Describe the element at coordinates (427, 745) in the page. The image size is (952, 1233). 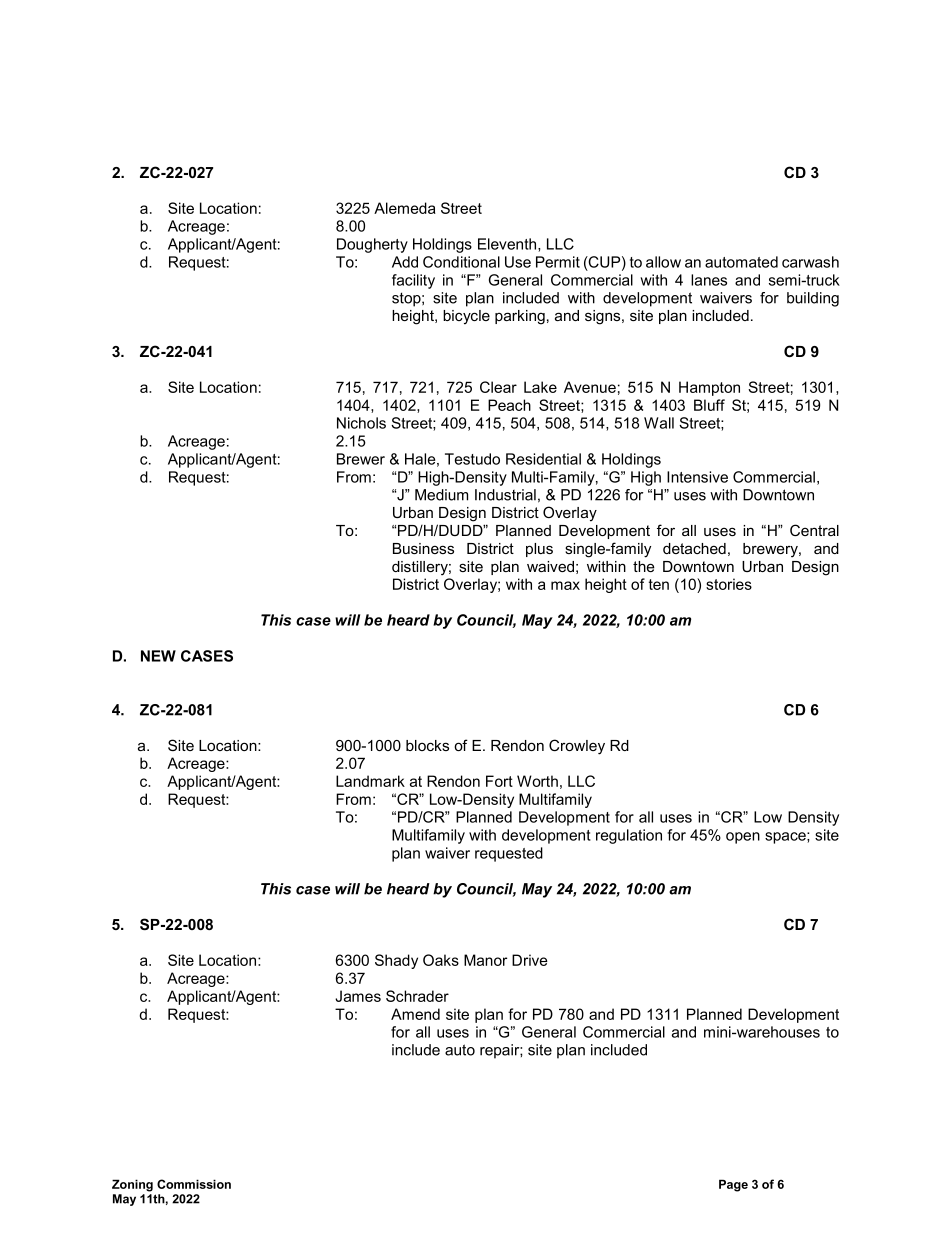
I see `blocks` at that location.
